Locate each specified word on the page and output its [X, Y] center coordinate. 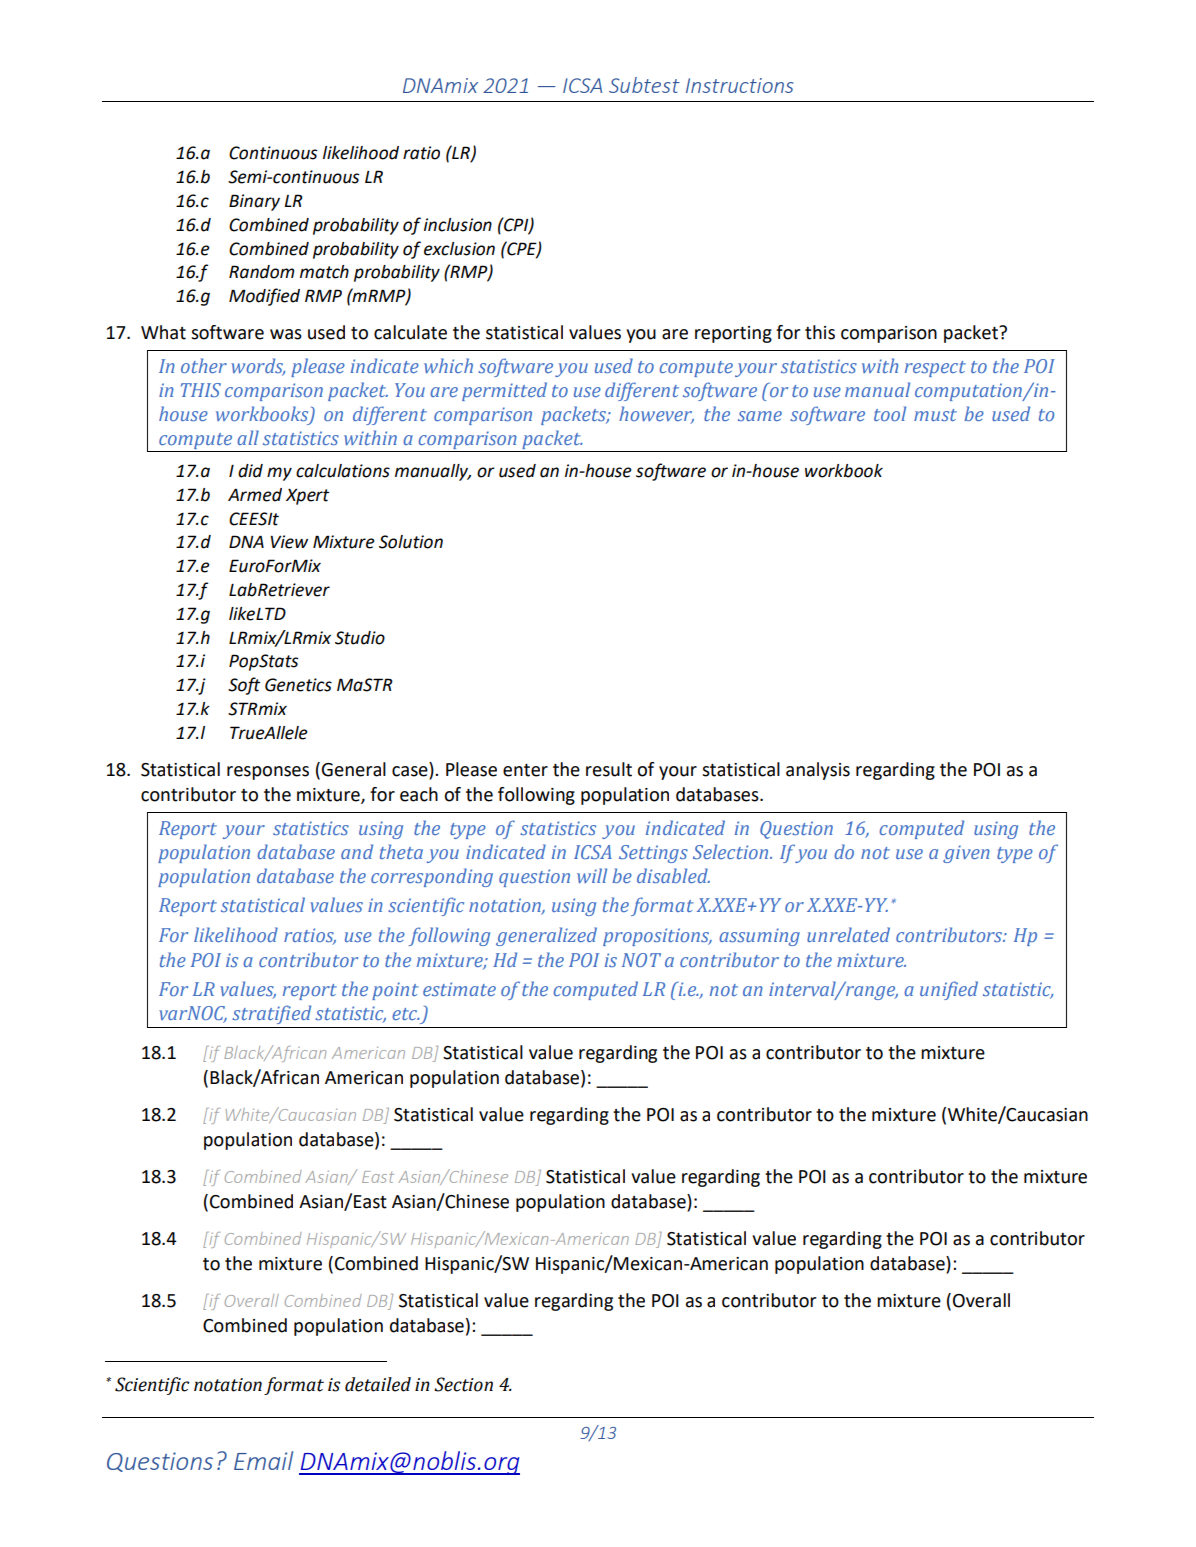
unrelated [848, 934]
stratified [271, 1014]
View [289, 542]
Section [463, 1384]
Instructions [740, 85]
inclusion [458, 225]
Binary [254, 202]
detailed [378, 1384]
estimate [459, 989]
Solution [411, 542]
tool [890, 413]
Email [263, 1460]
